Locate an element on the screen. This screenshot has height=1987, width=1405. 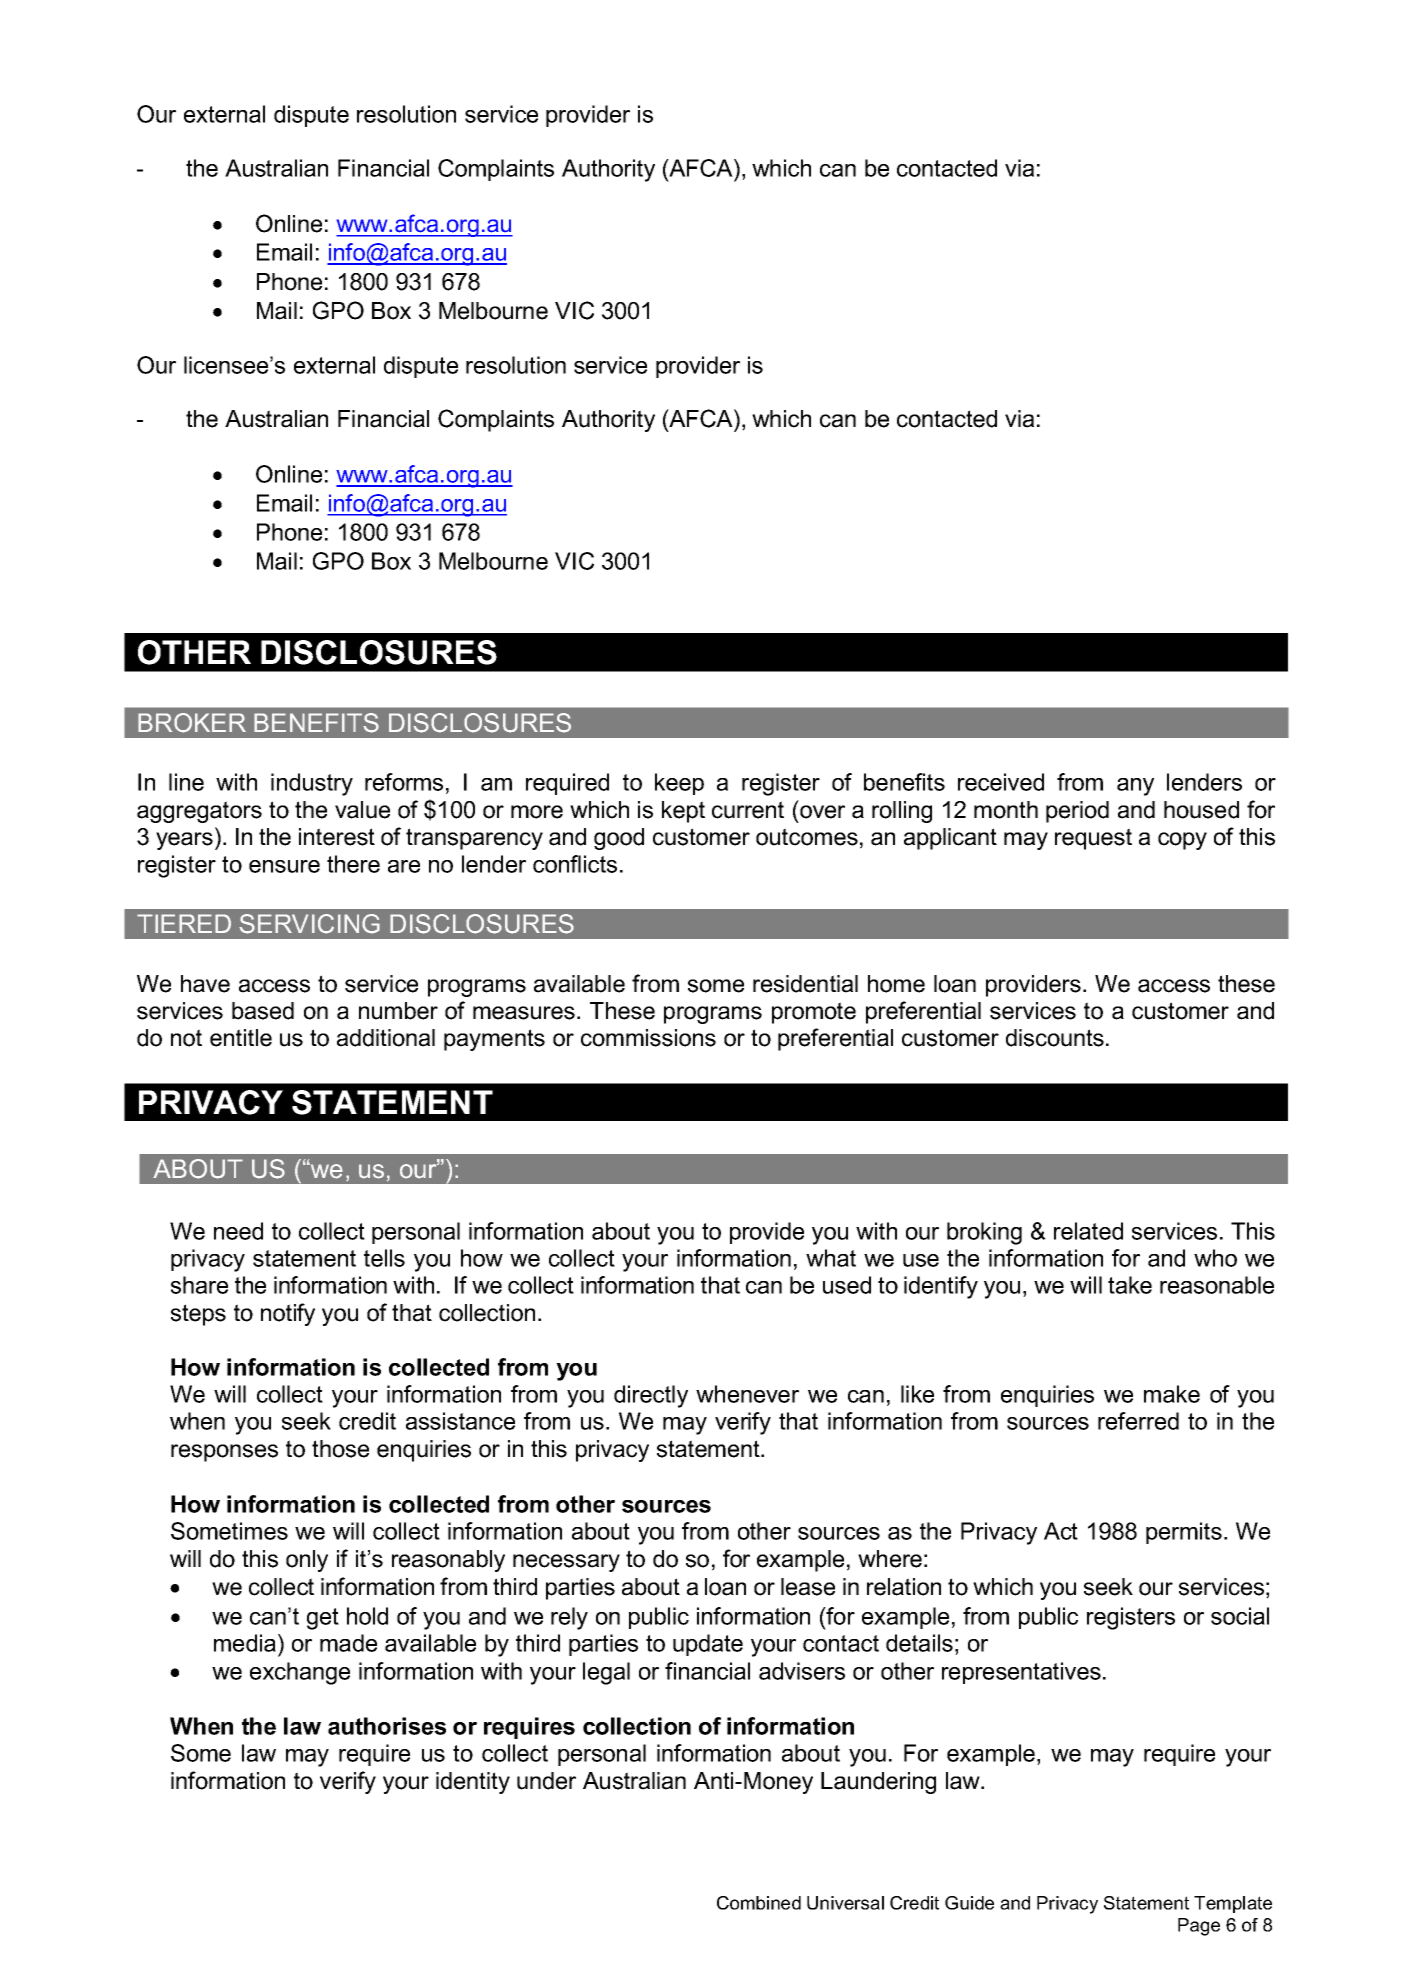
Combined is located at coordinates (759, 1903).
